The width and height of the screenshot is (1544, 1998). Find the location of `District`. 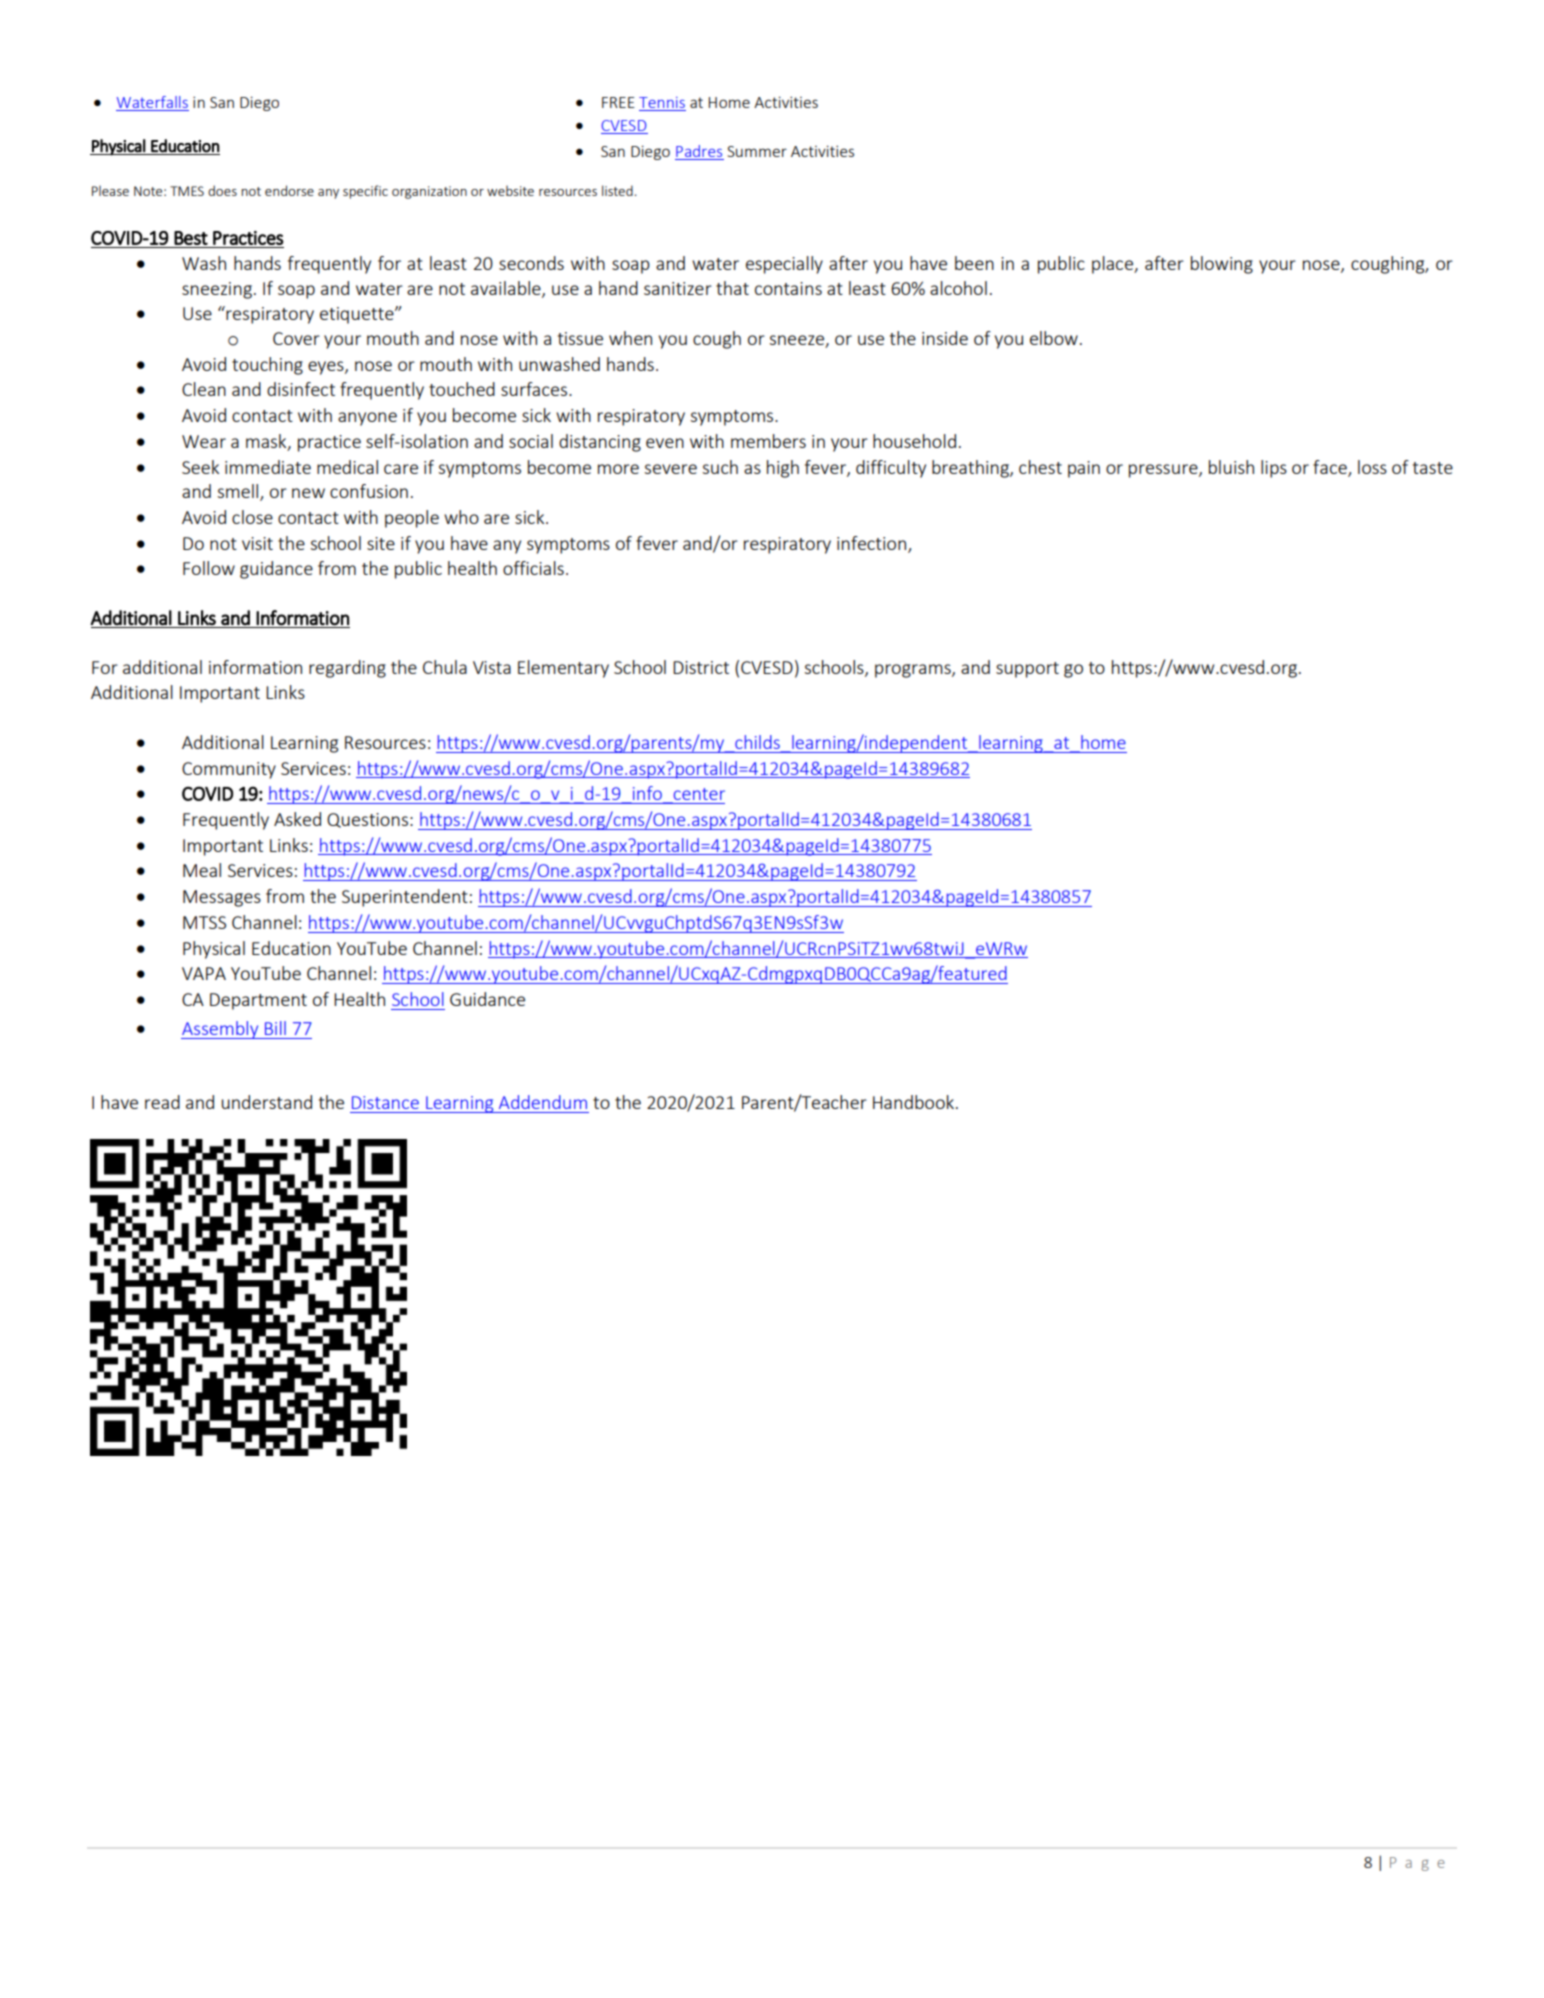

District is located at coordinates (701, 667).
